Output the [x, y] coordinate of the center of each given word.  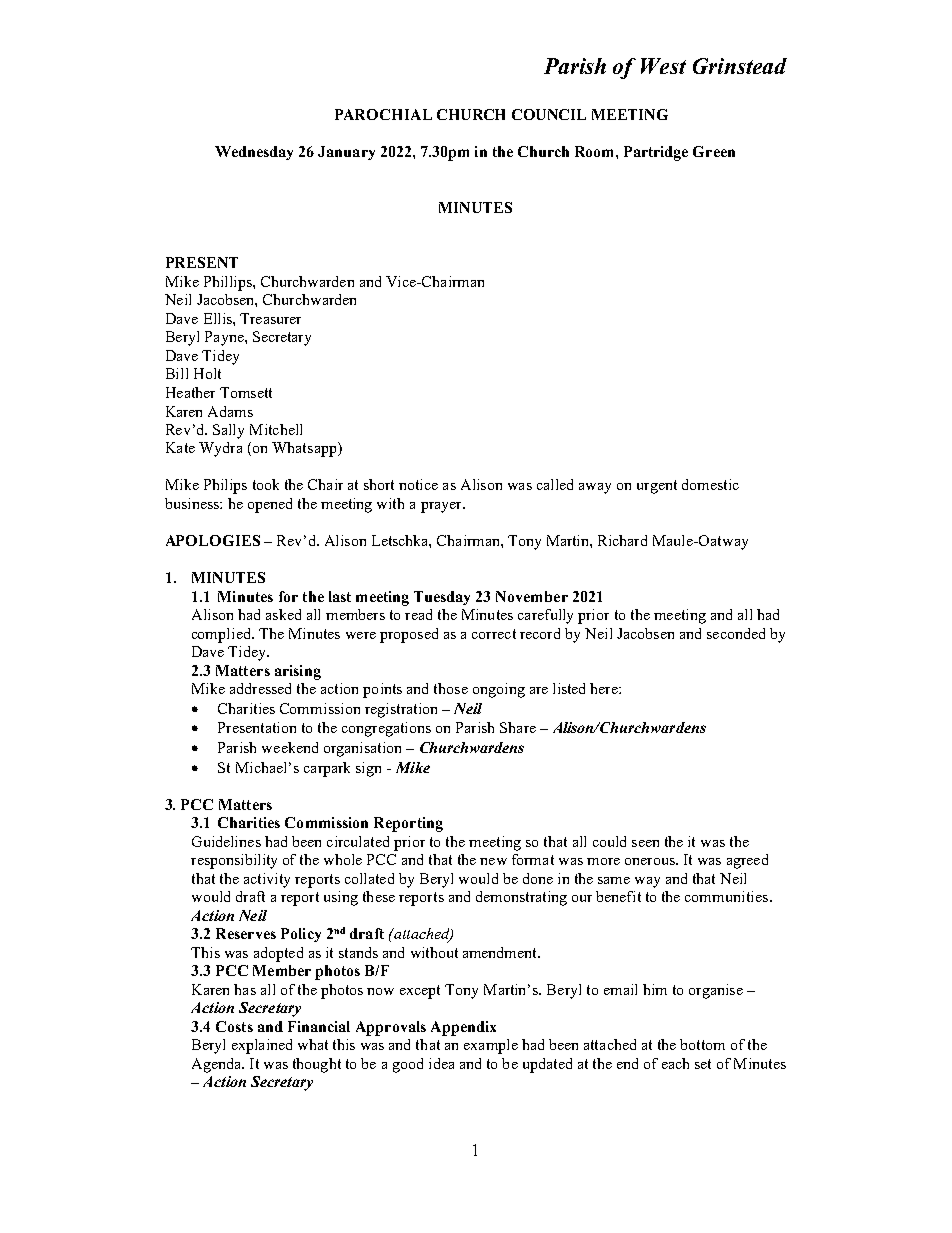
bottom [702, 1044]
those [451, 688]
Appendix [463, 1028]
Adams [230, 411]
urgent [657, 487]
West [663, 66]
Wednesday [254, 153]
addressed [260, 688]
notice [418, 484]
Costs [234, 1026]
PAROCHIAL [383, 114]
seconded [736, 633]
